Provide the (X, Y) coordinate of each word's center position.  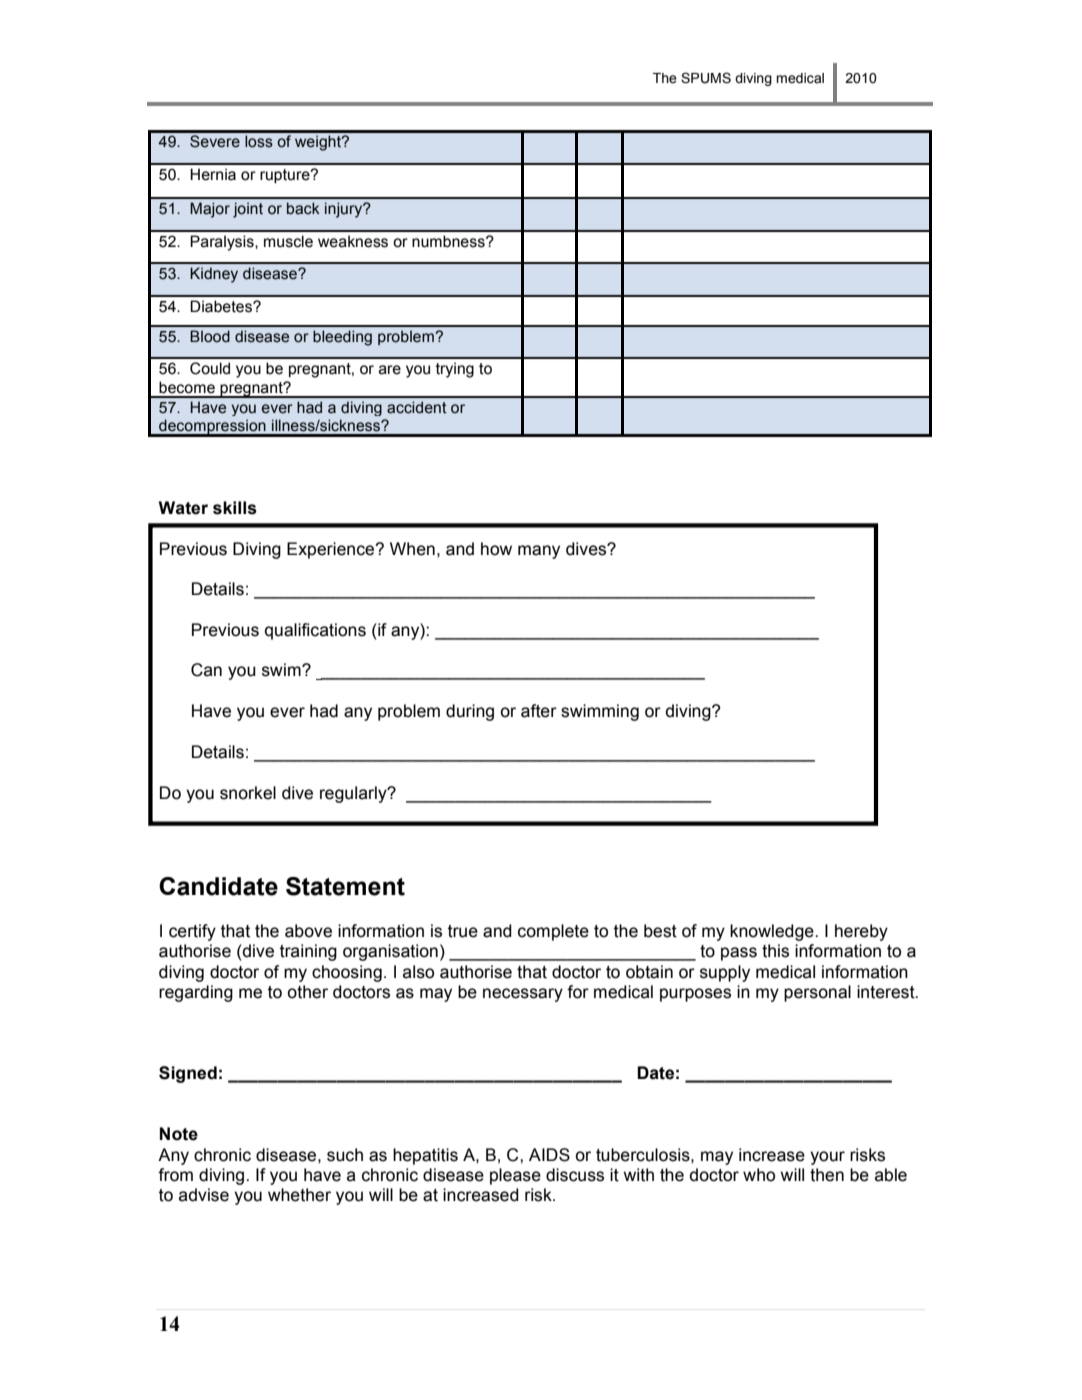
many (539, 552)
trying (455, 370)
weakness (353, 241)
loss (259, 141)
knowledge (773, 932)
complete (553, 932)
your (827, 1158)
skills (235, 508)
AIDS (549, 1155)
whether (299, 1195)
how (496, 549)
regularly (354, 794)
